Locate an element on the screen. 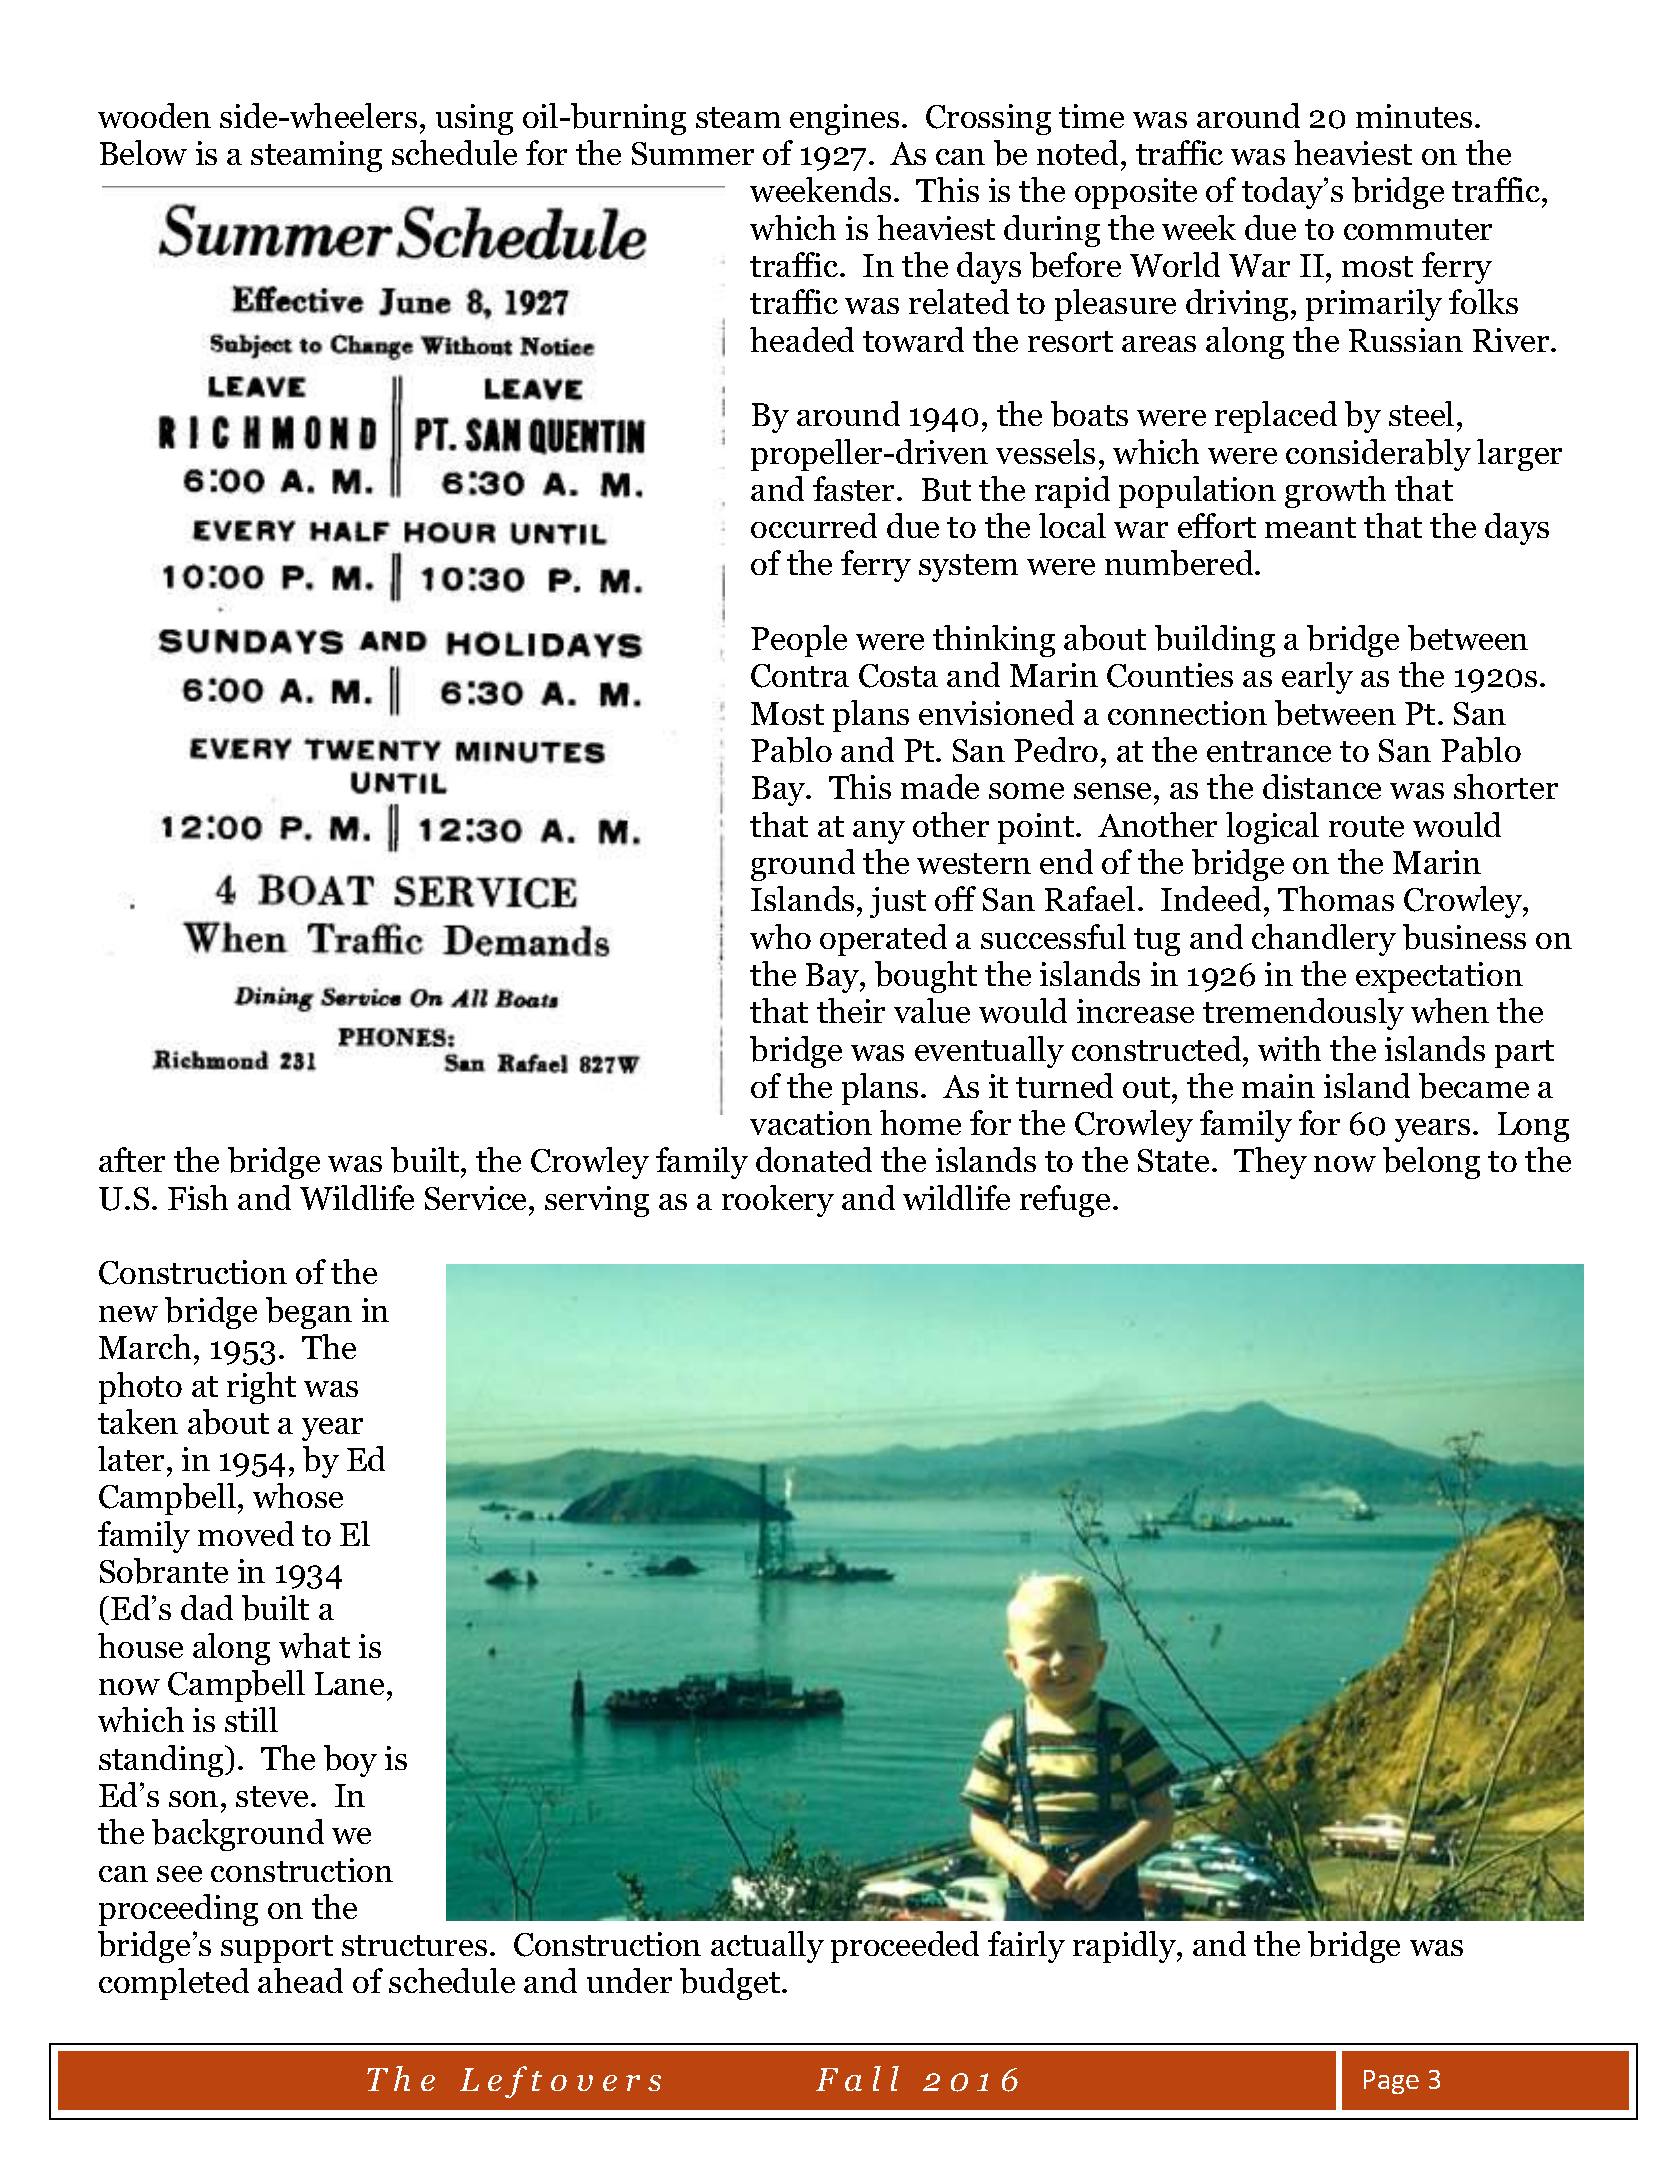 The width and height of the screenshot is (1674, 2167). commuter is located at coordinates (1418, 229).
